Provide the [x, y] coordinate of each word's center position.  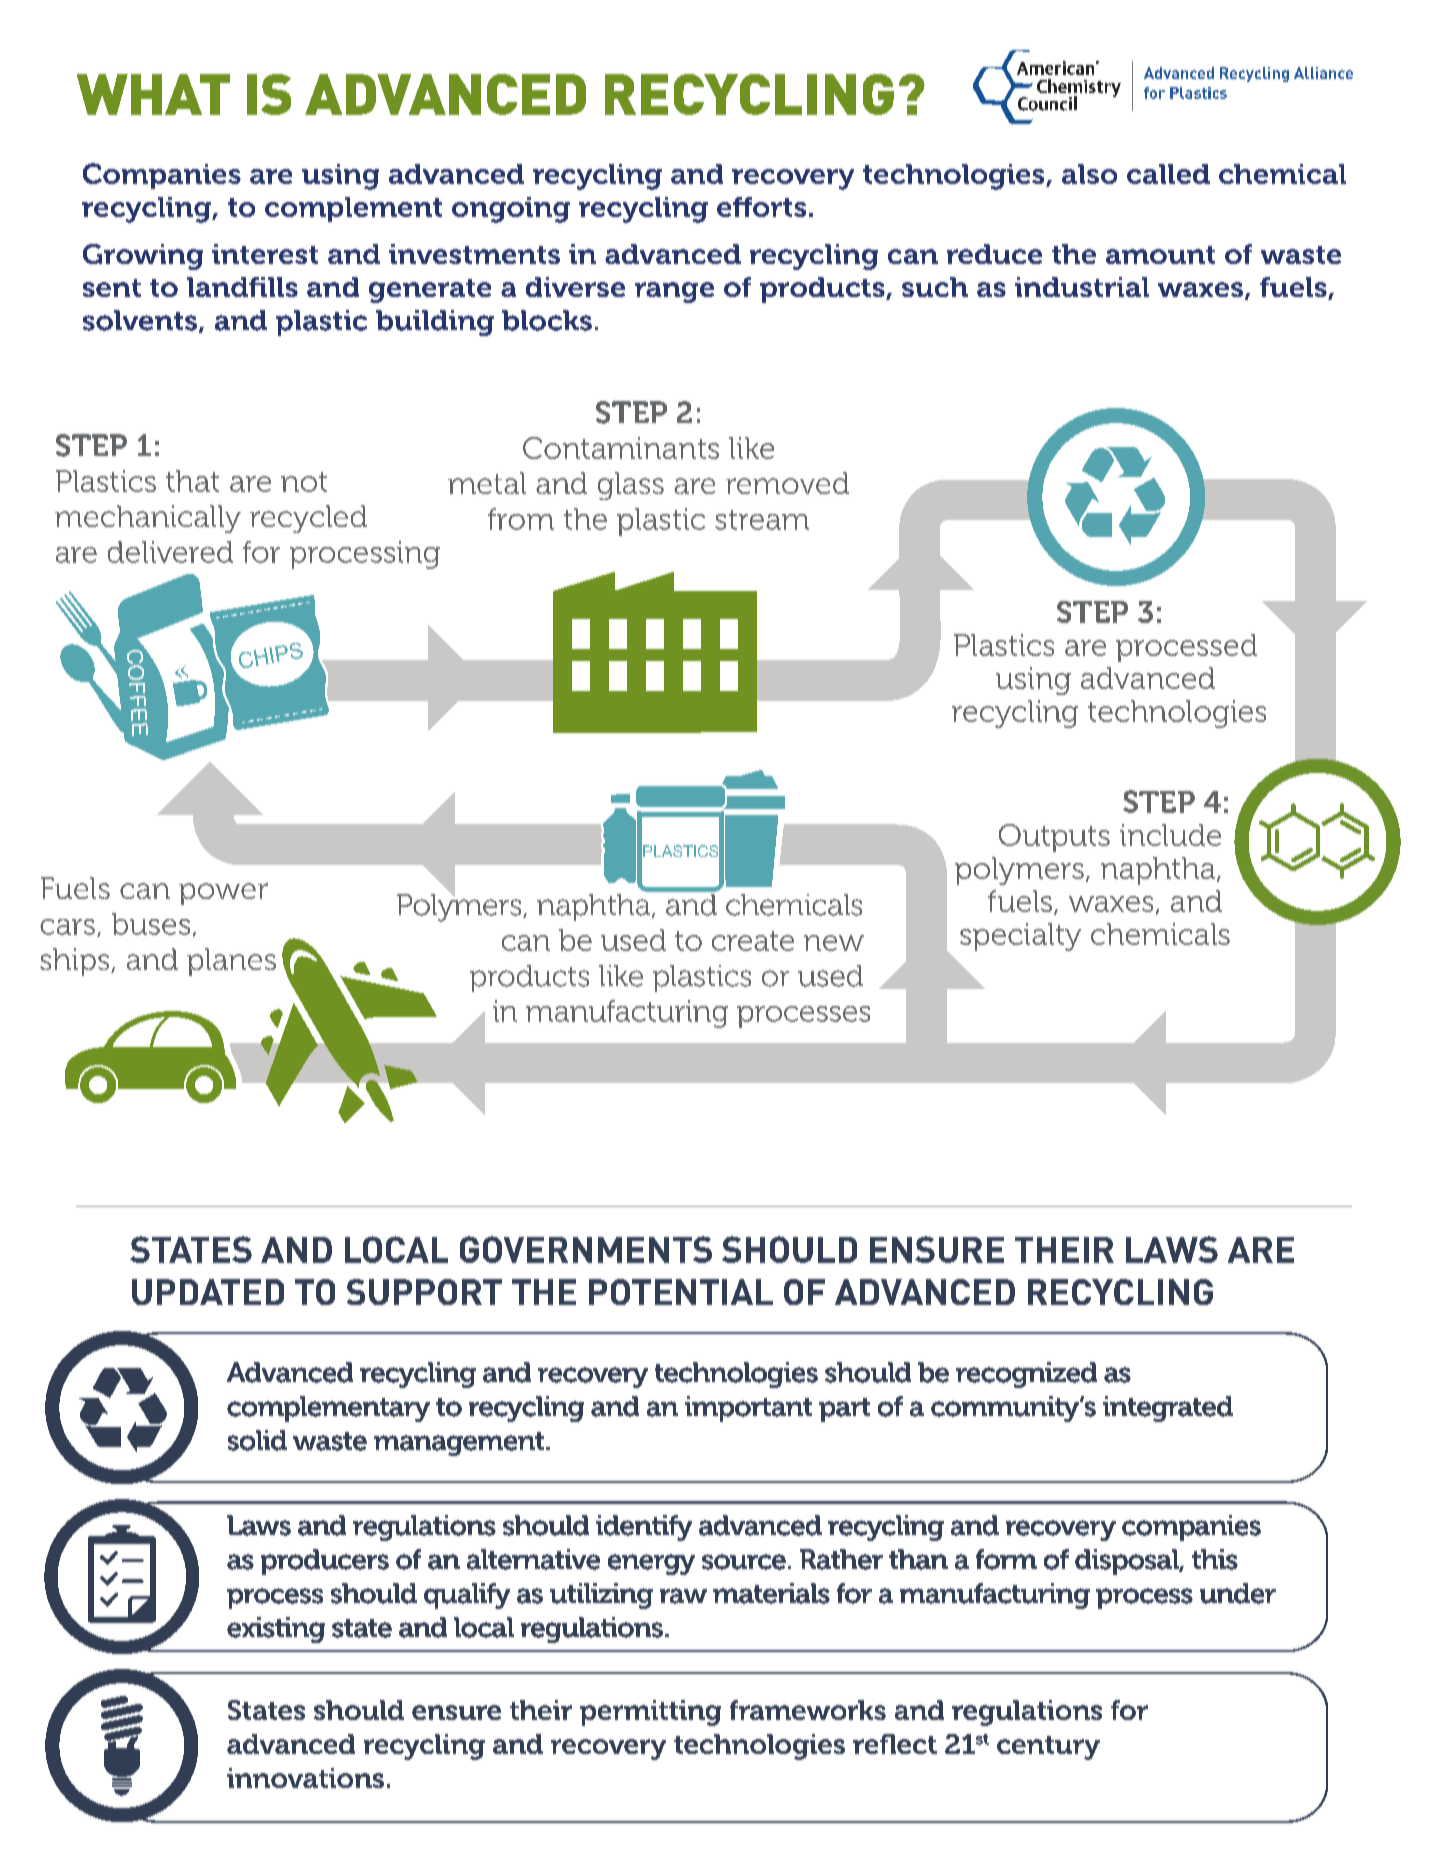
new [834, 943]
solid [257, 1440]
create [753, 941]
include [1170, 835]
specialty [1020, 937]
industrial [1082, 287]
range [674, 292]
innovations [305, 1778]
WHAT [153, 94]
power [223, 894]
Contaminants [621, 448]
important [748, 1409]
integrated [1168, 1409]
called [1168, 174]
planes [231, 962]
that [192, 481]
